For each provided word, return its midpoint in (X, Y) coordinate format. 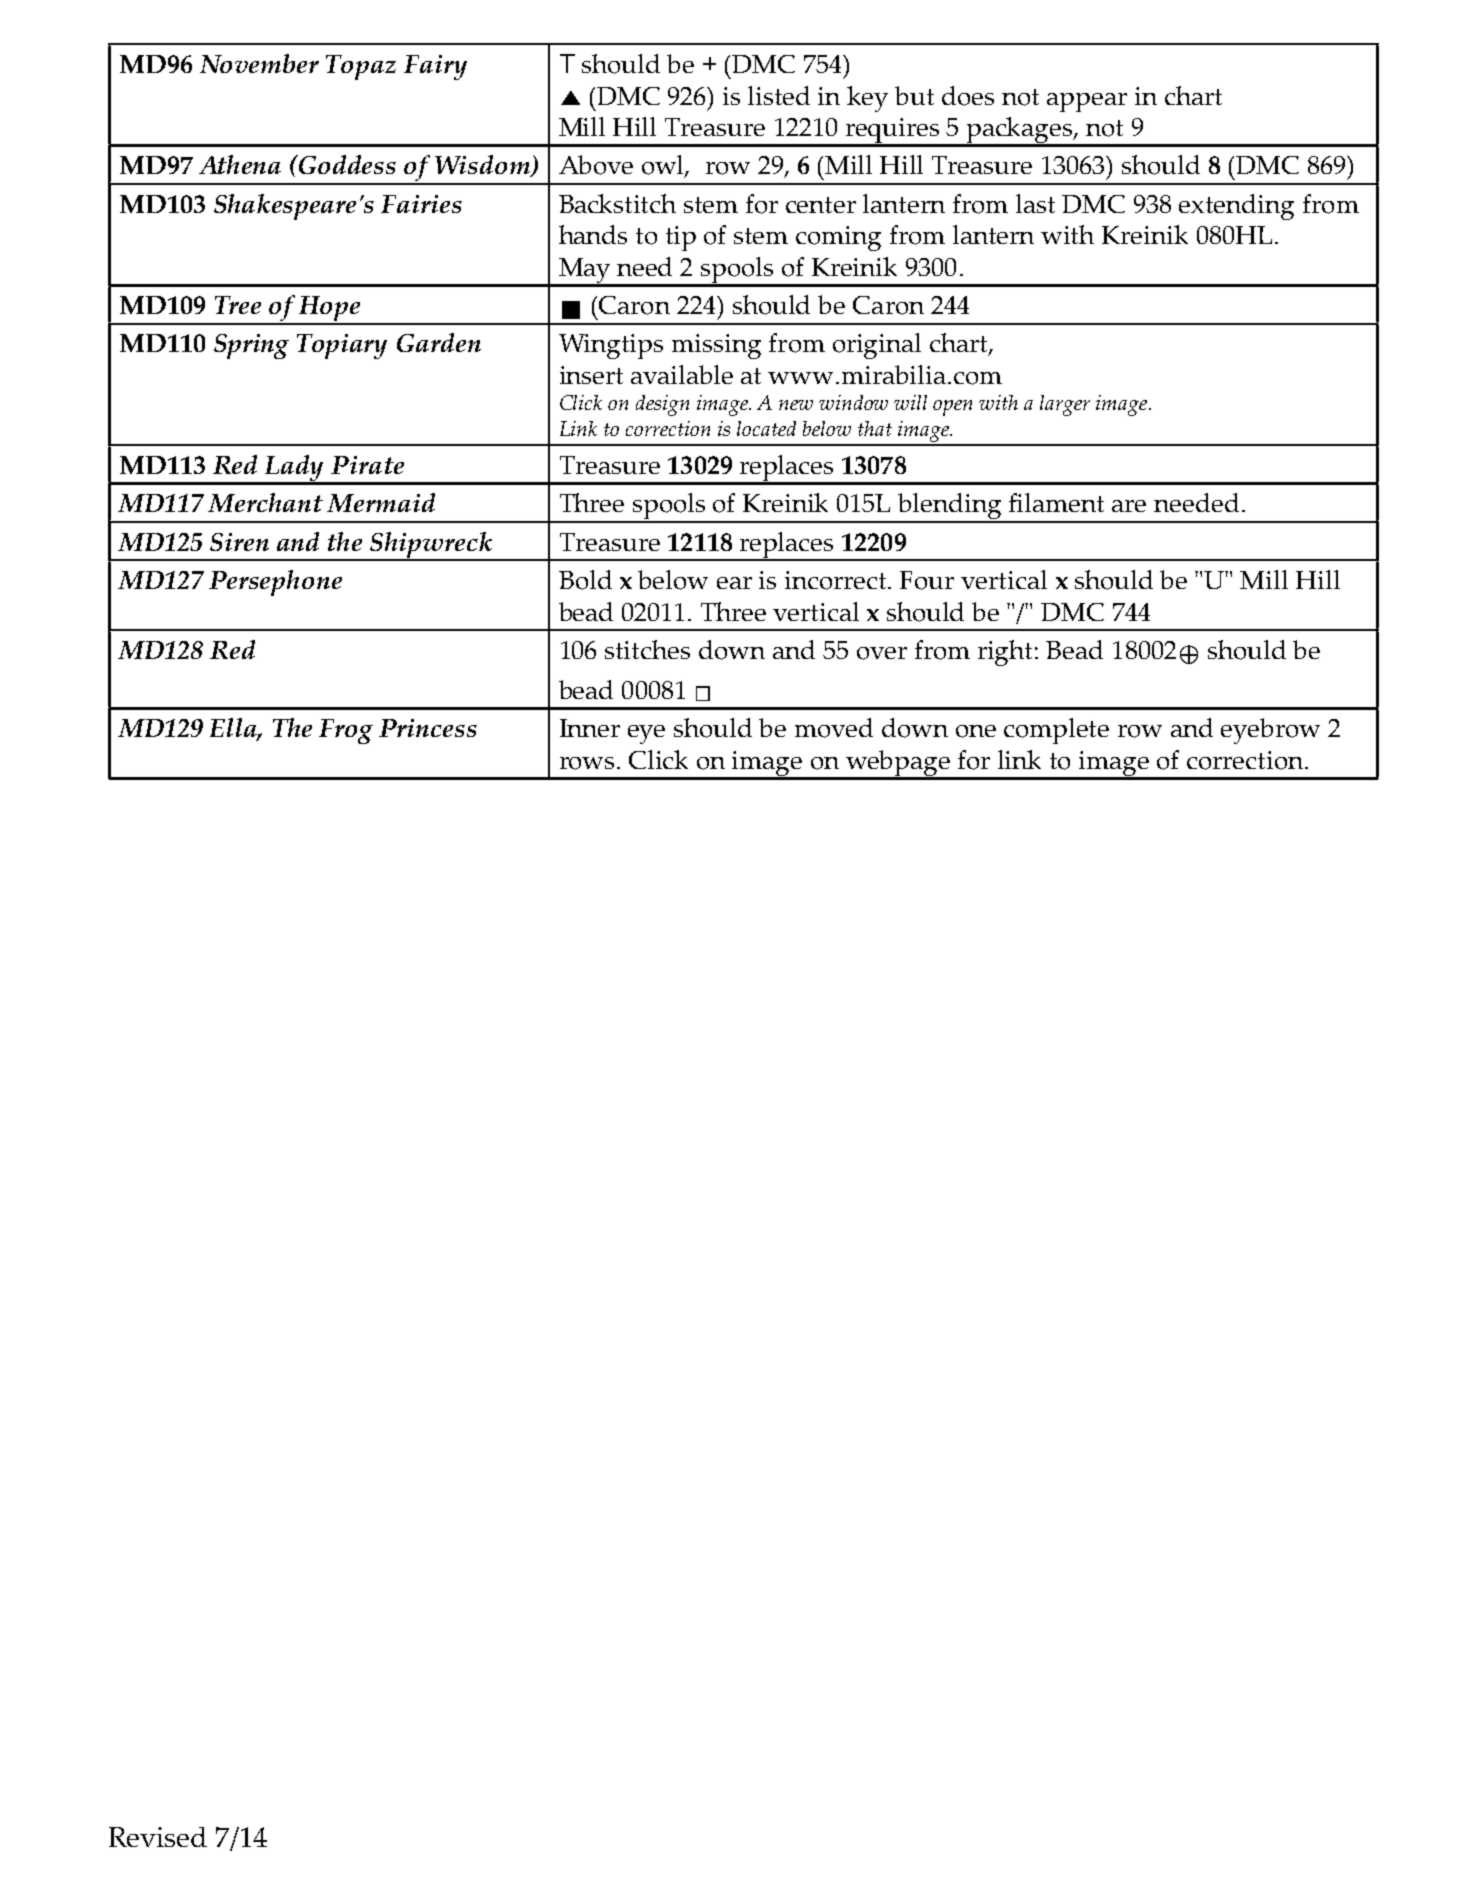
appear (1087, 102)
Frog (346, 731)
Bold (585, 580)
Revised (158, 1837)
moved (834, 728)
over (882, 653)
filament (1056, 502)
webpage (898, 764)
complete (1056, 731)
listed (779, 95)
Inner (590, 728)
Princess (428, 728)
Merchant (265, 502)
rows (589, 763)
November (259, 63)
